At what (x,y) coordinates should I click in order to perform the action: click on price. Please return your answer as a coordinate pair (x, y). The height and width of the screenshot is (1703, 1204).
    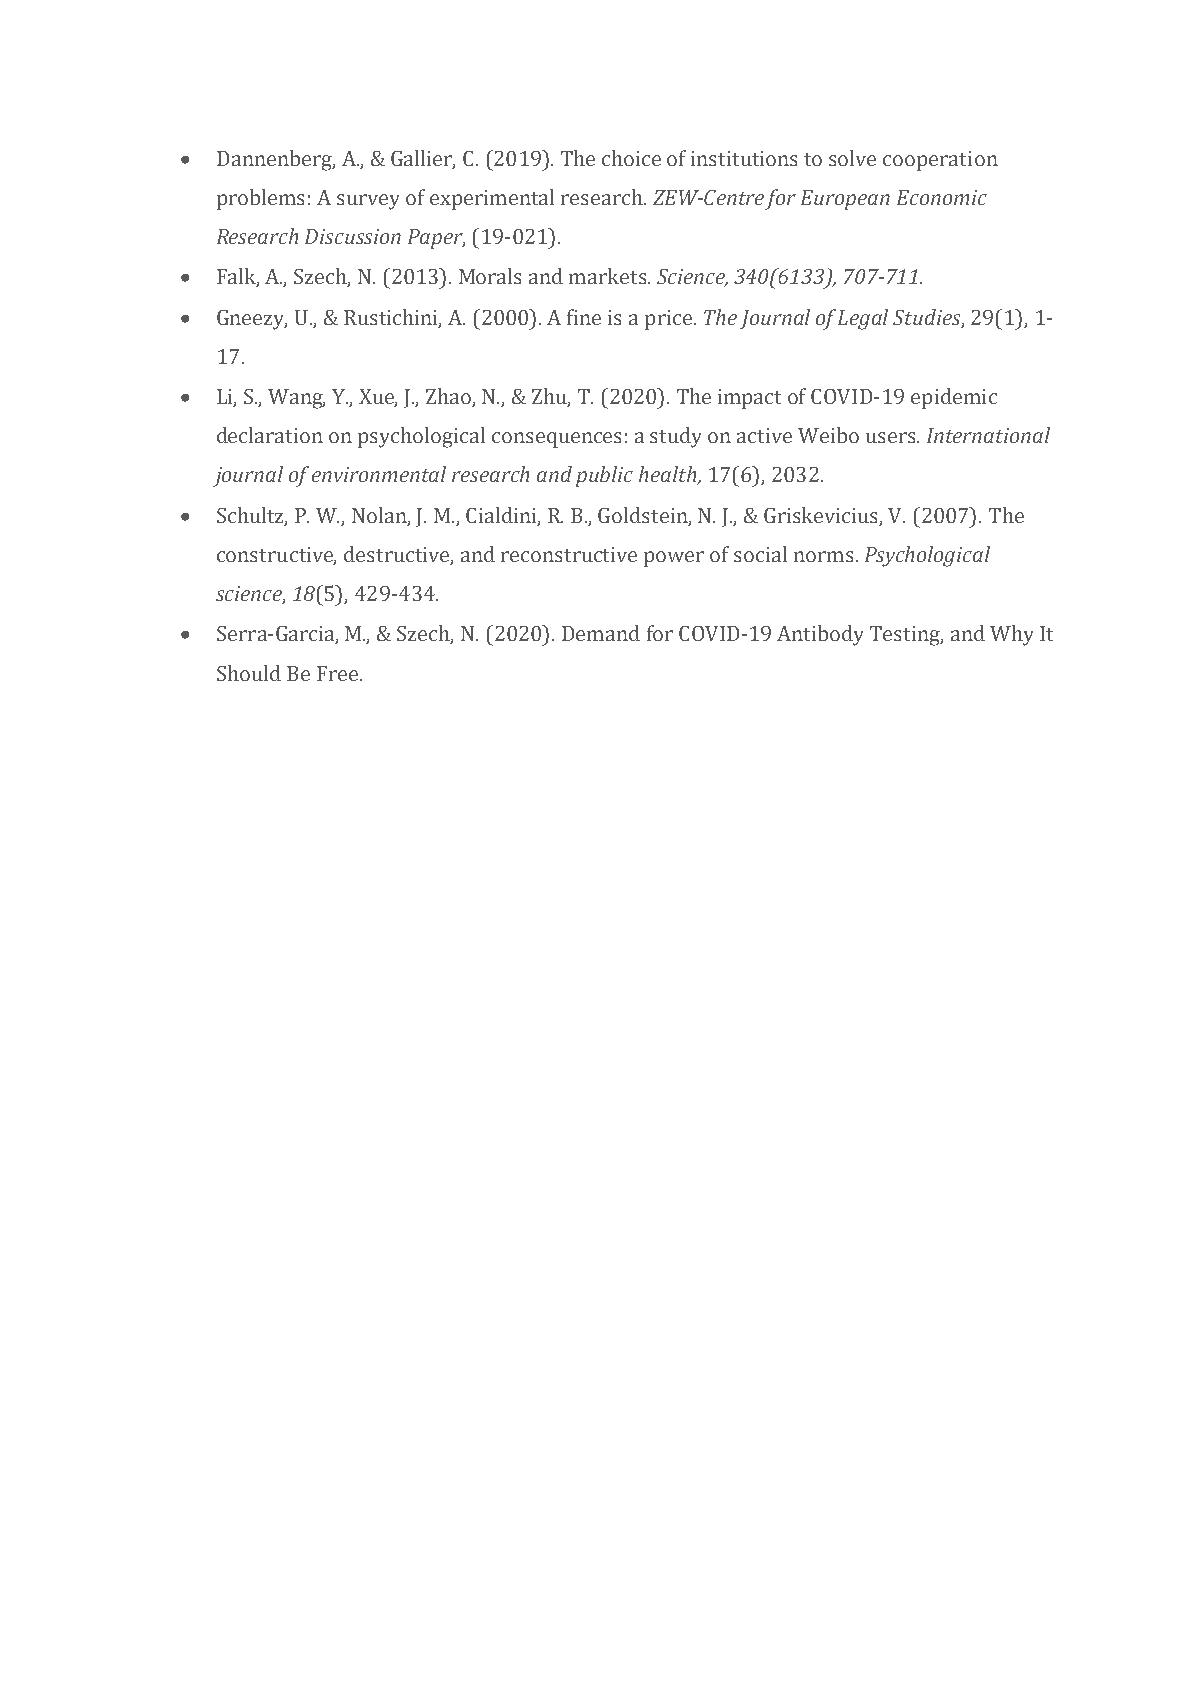
    Looking at the image, I should click on (668, 320).
